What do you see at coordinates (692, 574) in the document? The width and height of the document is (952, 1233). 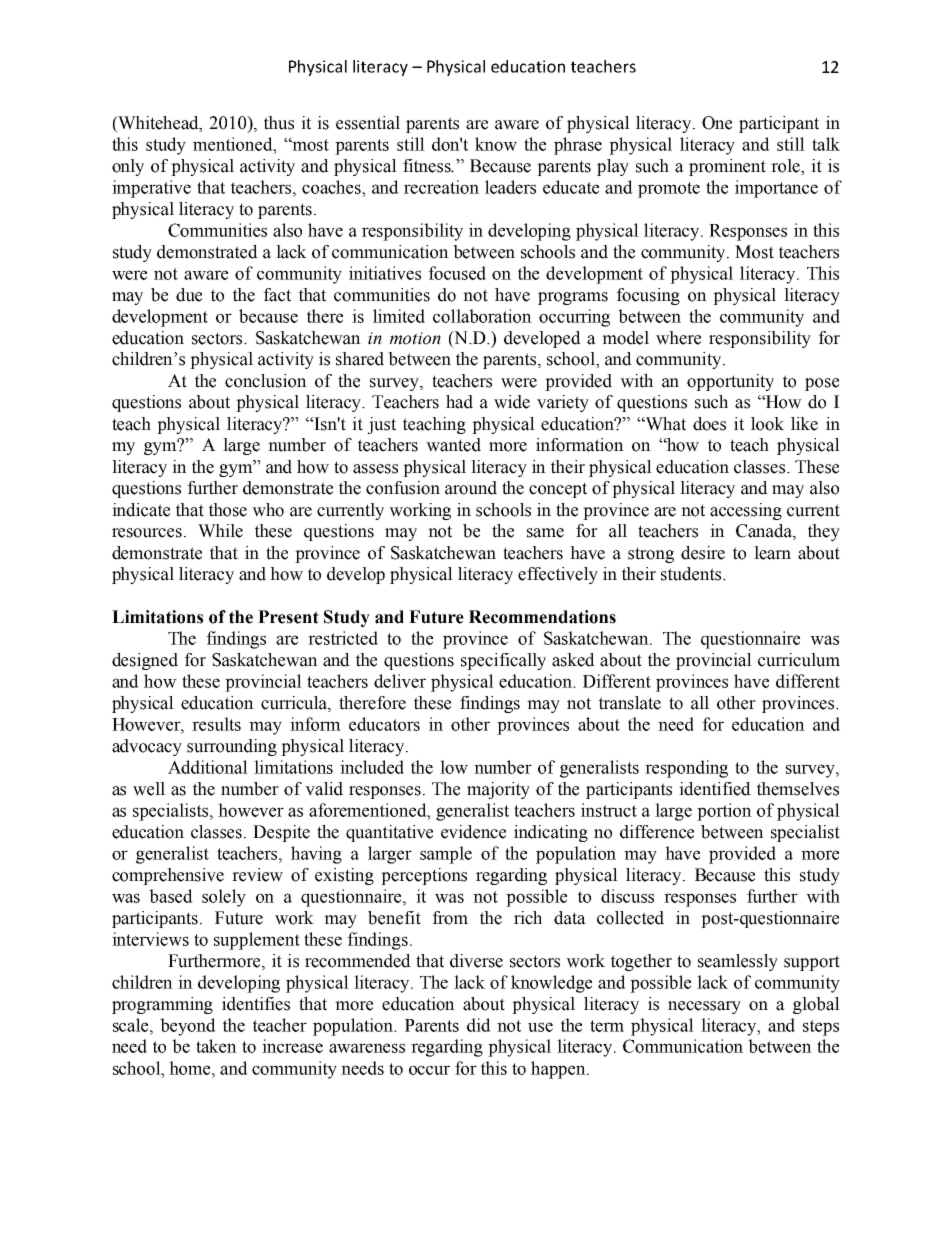 I see `students` at bounding box center [692, 574].
